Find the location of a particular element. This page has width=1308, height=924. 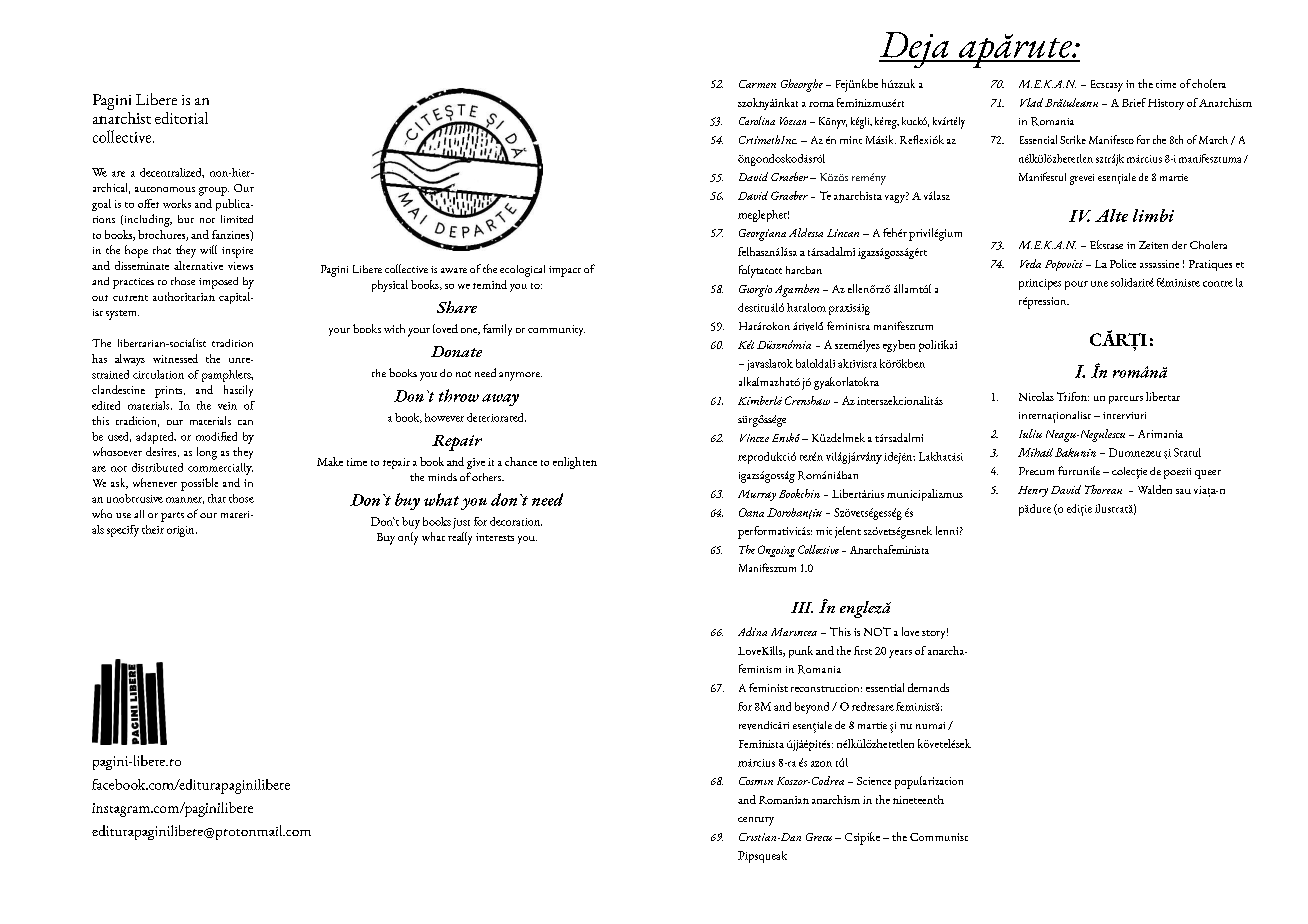

century is located at coordinates (756, 821).
